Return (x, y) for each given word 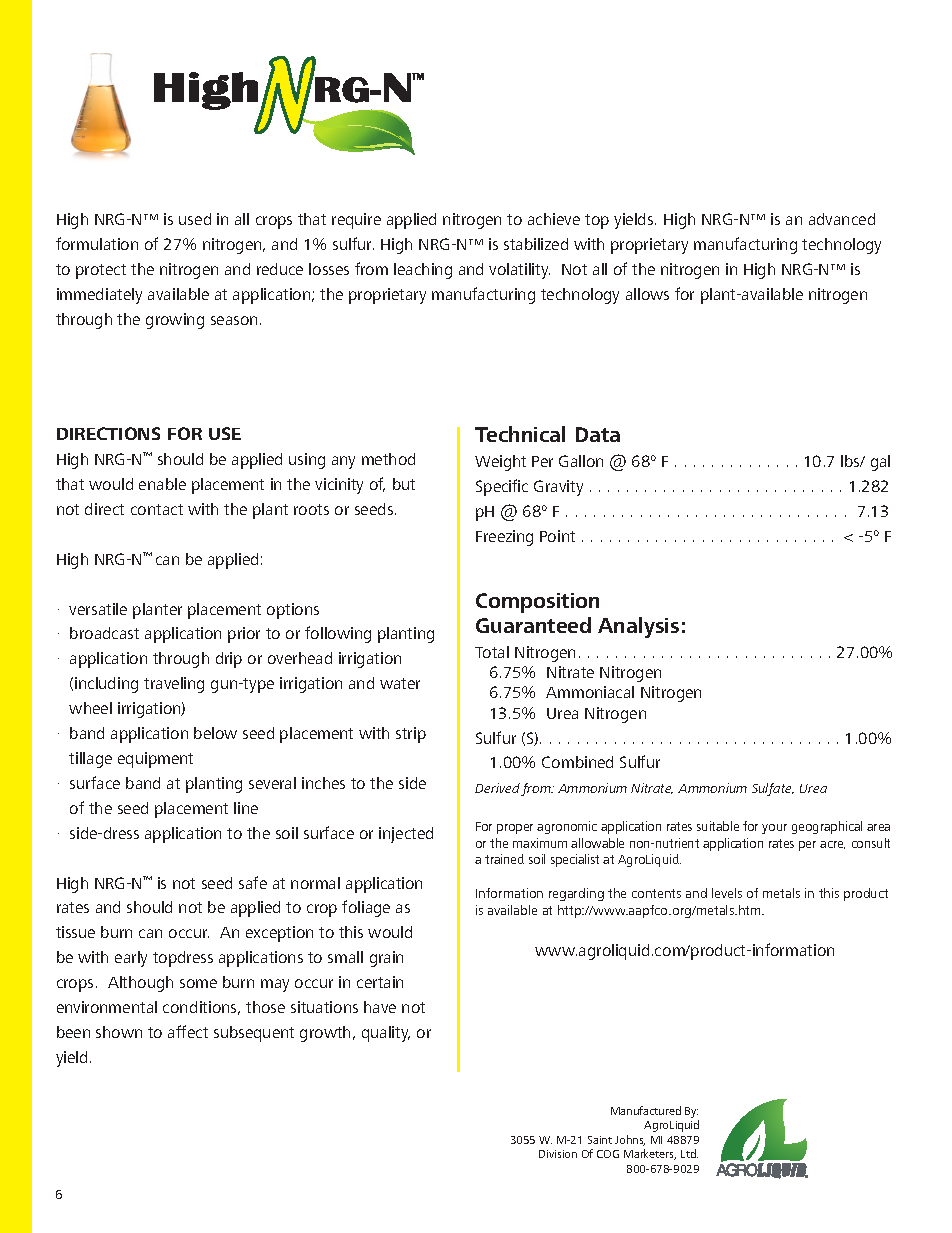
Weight (500, 463)
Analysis (638, 627)
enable (162, 484)
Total (492, 652)
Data (598, 434)
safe (253, 882)
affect (188, 1031)
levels (727, 893)
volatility (519, 271)
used (195, 219)
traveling (174, 685)
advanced (842, 219)
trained (504, 859)
